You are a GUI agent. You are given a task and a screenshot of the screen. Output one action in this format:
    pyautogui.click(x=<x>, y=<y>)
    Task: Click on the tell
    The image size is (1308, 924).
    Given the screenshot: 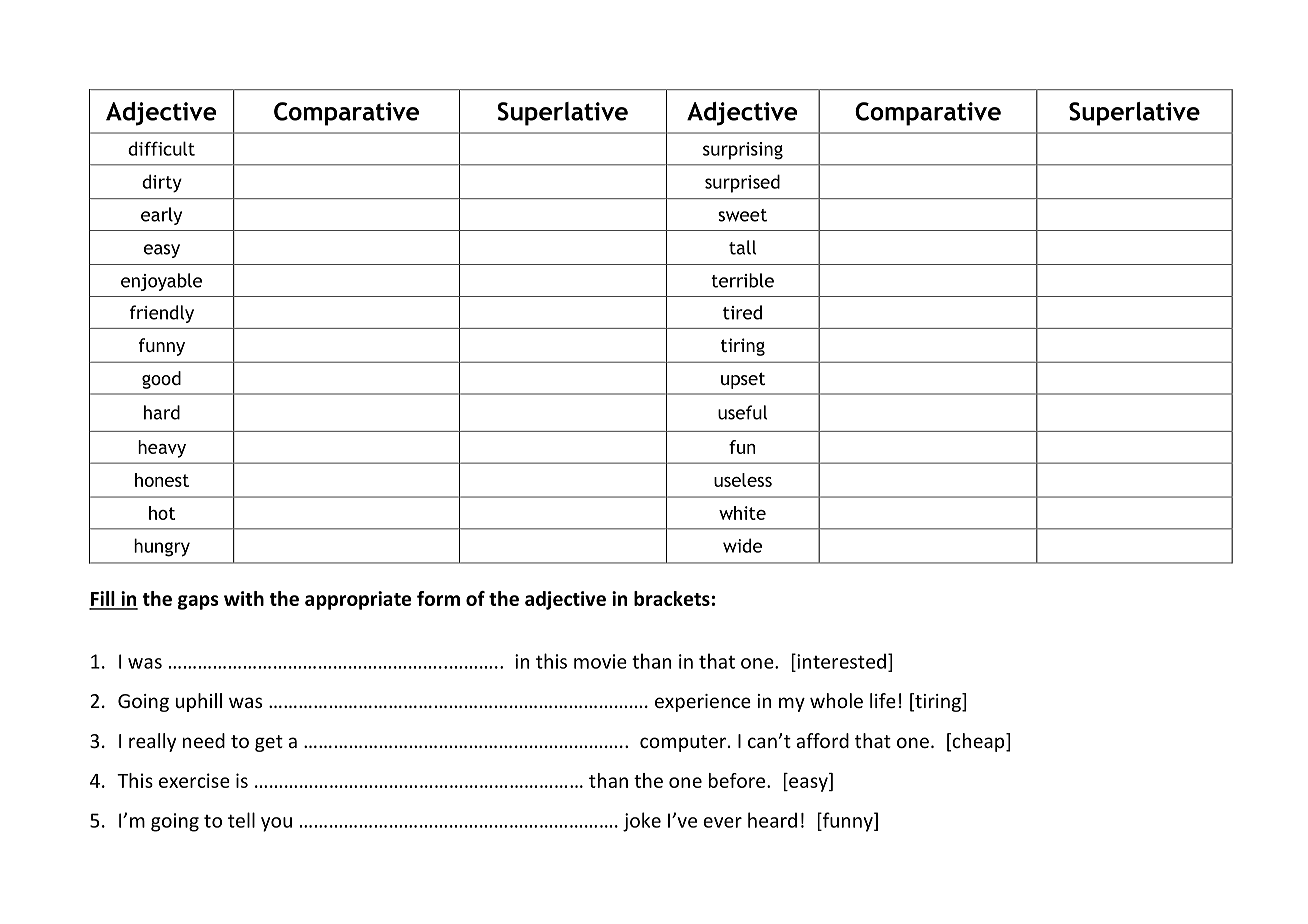 What is the action you would take?
    pyautogui.click(x=241, y=820)
